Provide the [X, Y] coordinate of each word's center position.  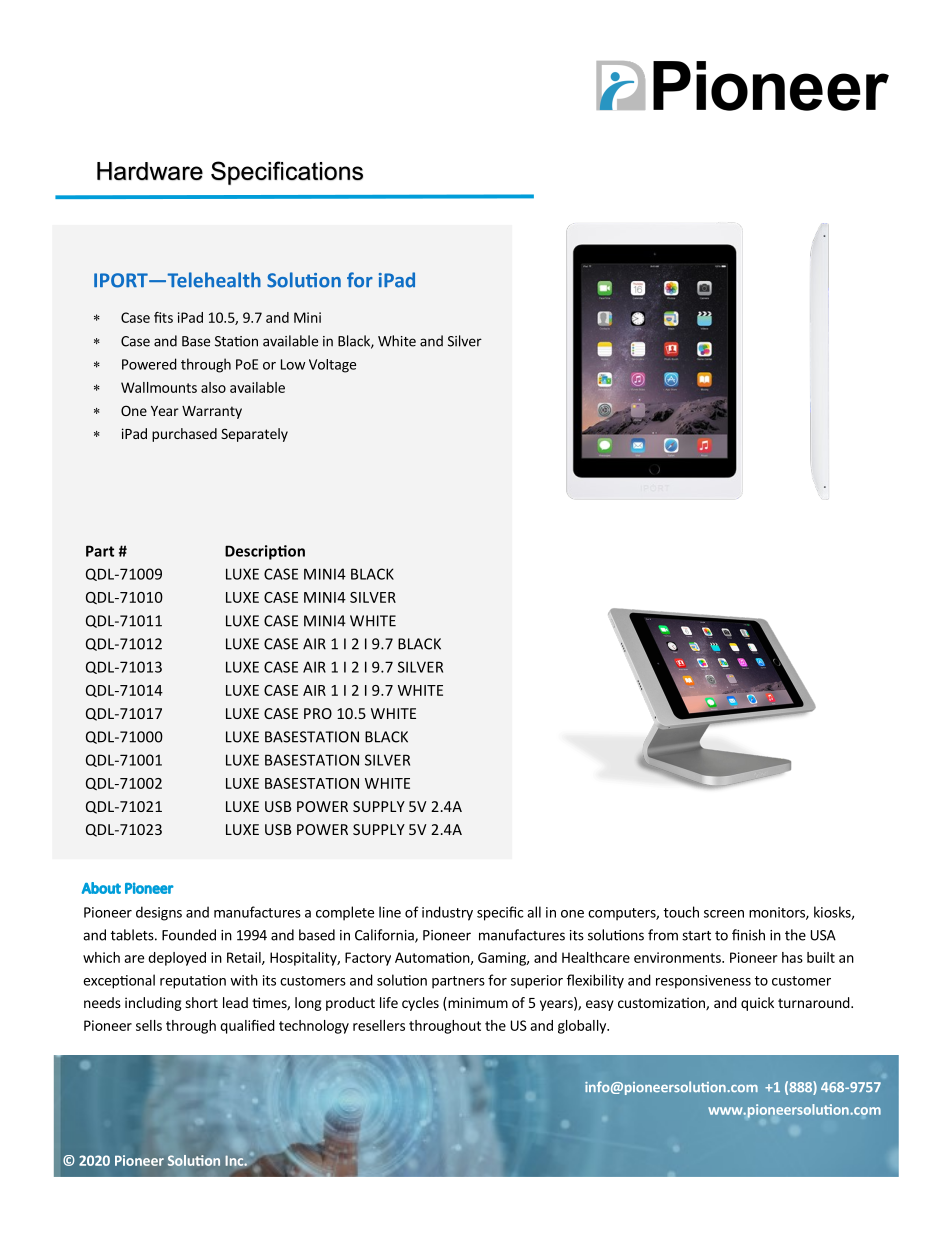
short [201, 1002]
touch [681, 912]
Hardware [150, 171]
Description [265, 552]
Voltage [332, 366]
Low [293, 364]
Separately [254, 435]
